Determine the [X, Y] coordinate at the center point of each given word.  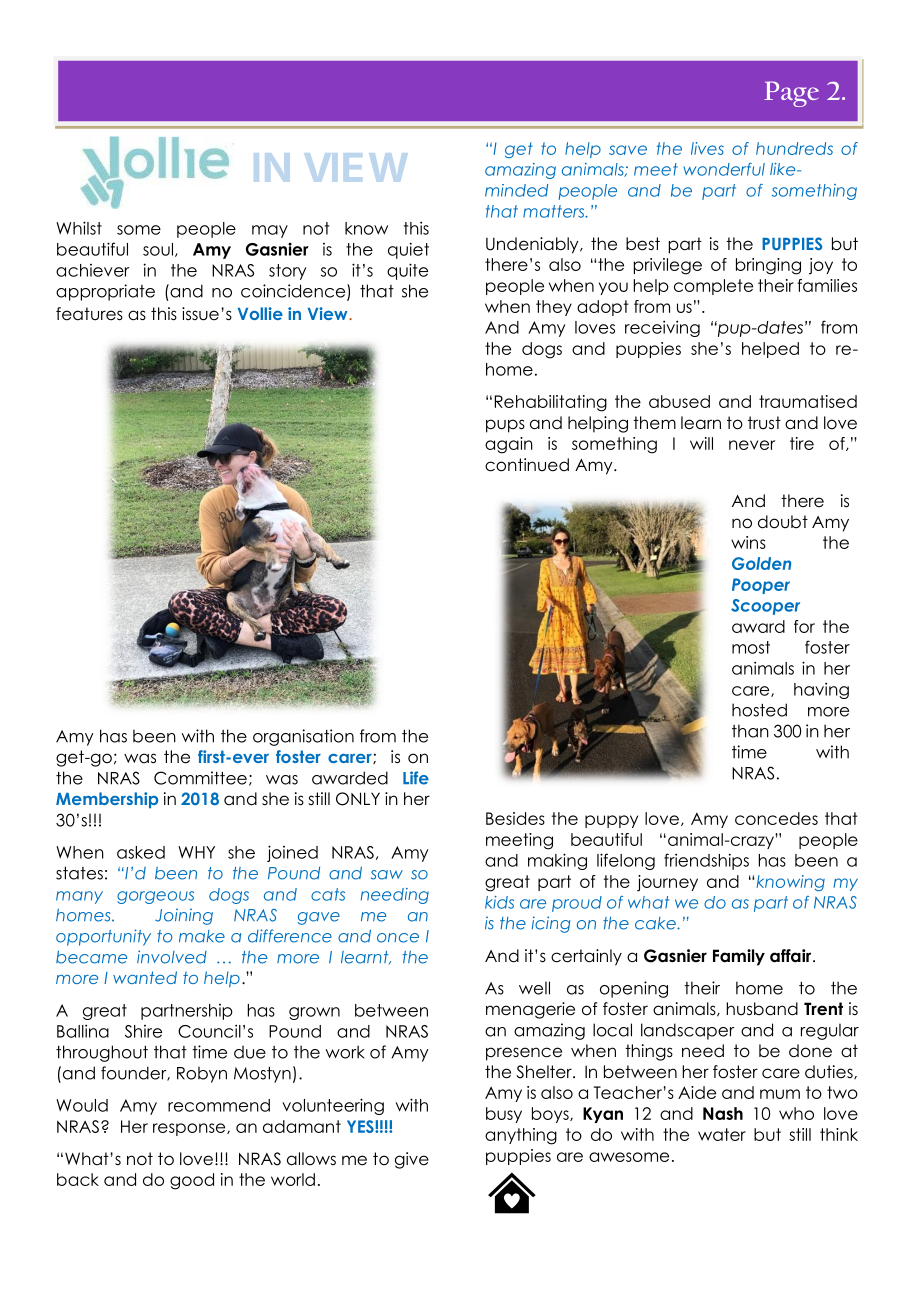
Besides [515, 818]
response [190, 1129]
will [701, 443]
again [509, 445]
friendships [706, 861]
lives [707, 148]
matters [555, 211]
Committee [200, 778]
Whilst [79, 228]
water [722, 1134]
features [89, 314]
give [412, 1160]
